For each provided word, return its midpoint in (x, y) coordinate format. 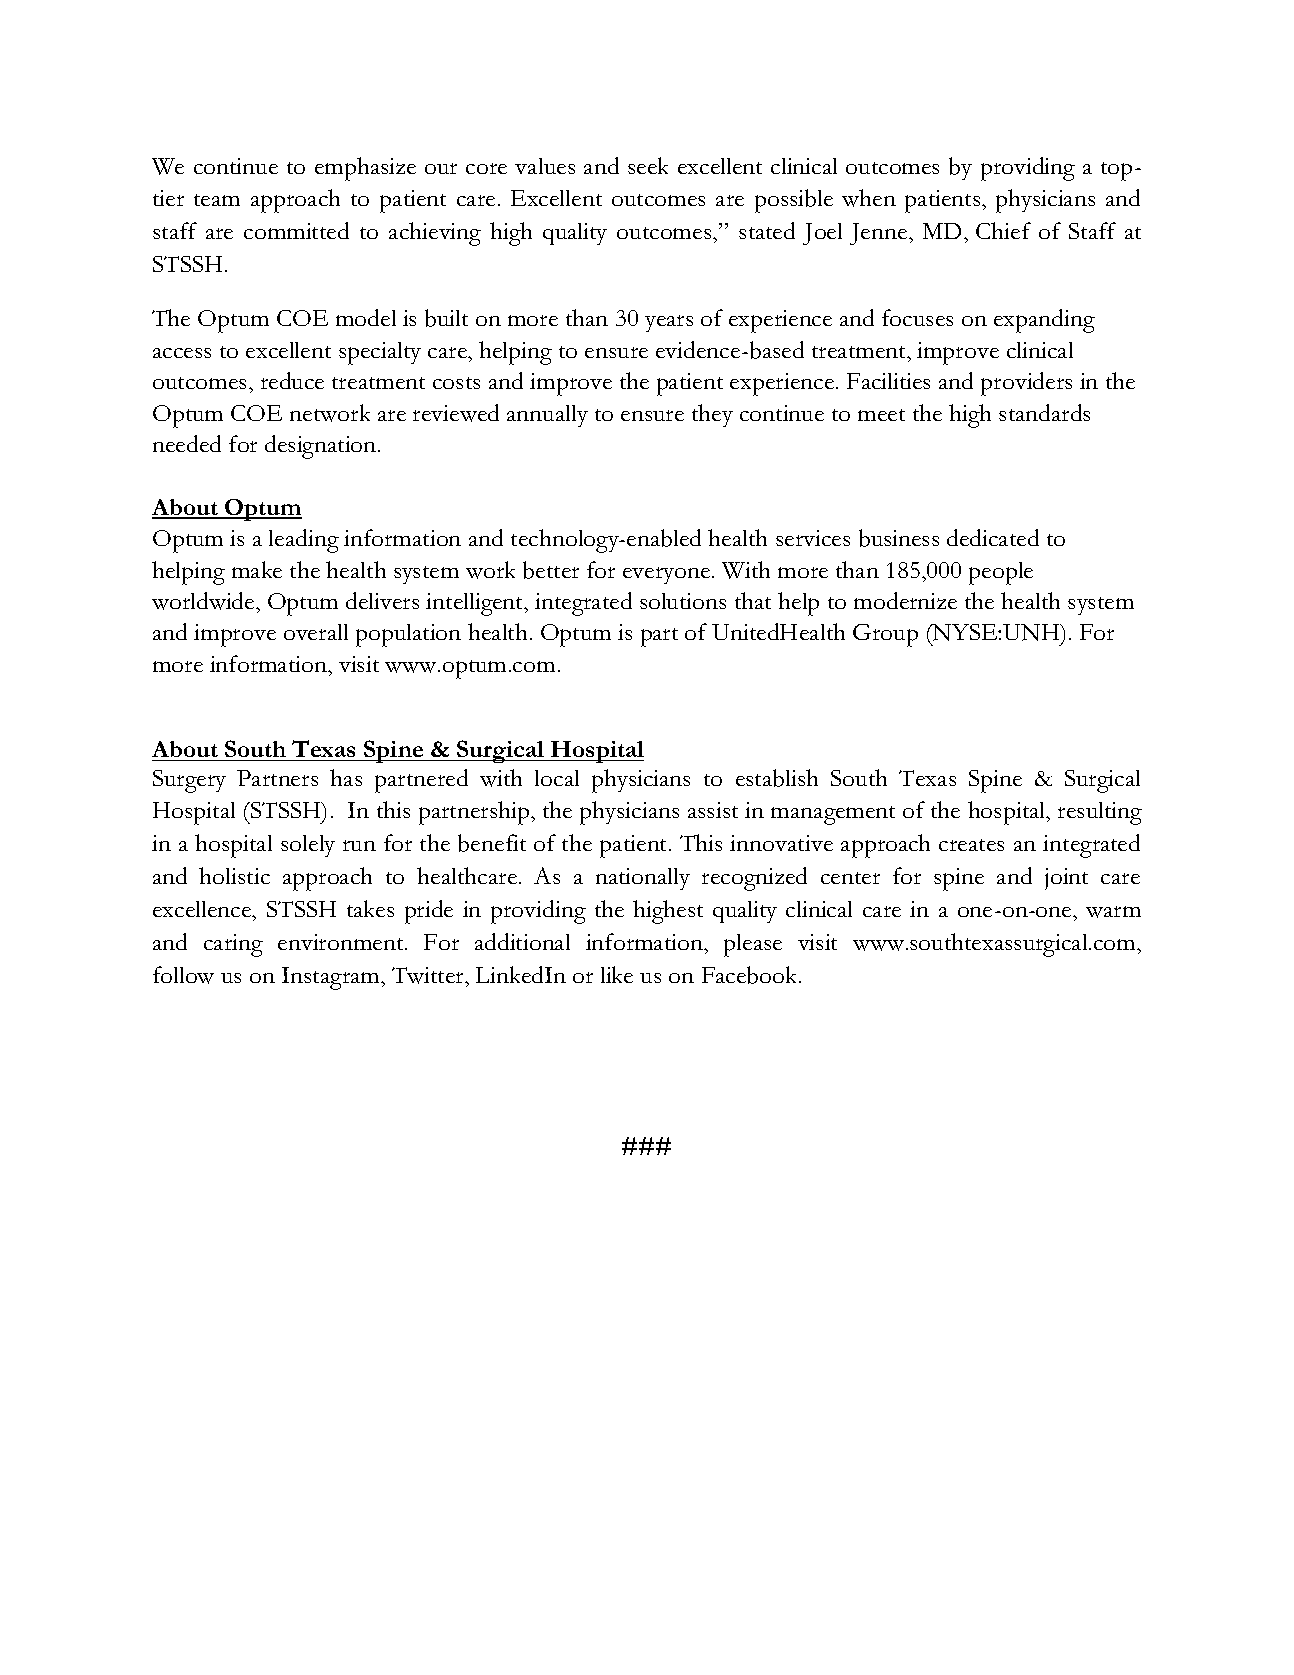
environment (342, 942)
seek (648, 165)
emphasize (365, 169)
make (257, 569)
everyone (668, 575)
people (1001, 573)
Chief (1003, 230)
